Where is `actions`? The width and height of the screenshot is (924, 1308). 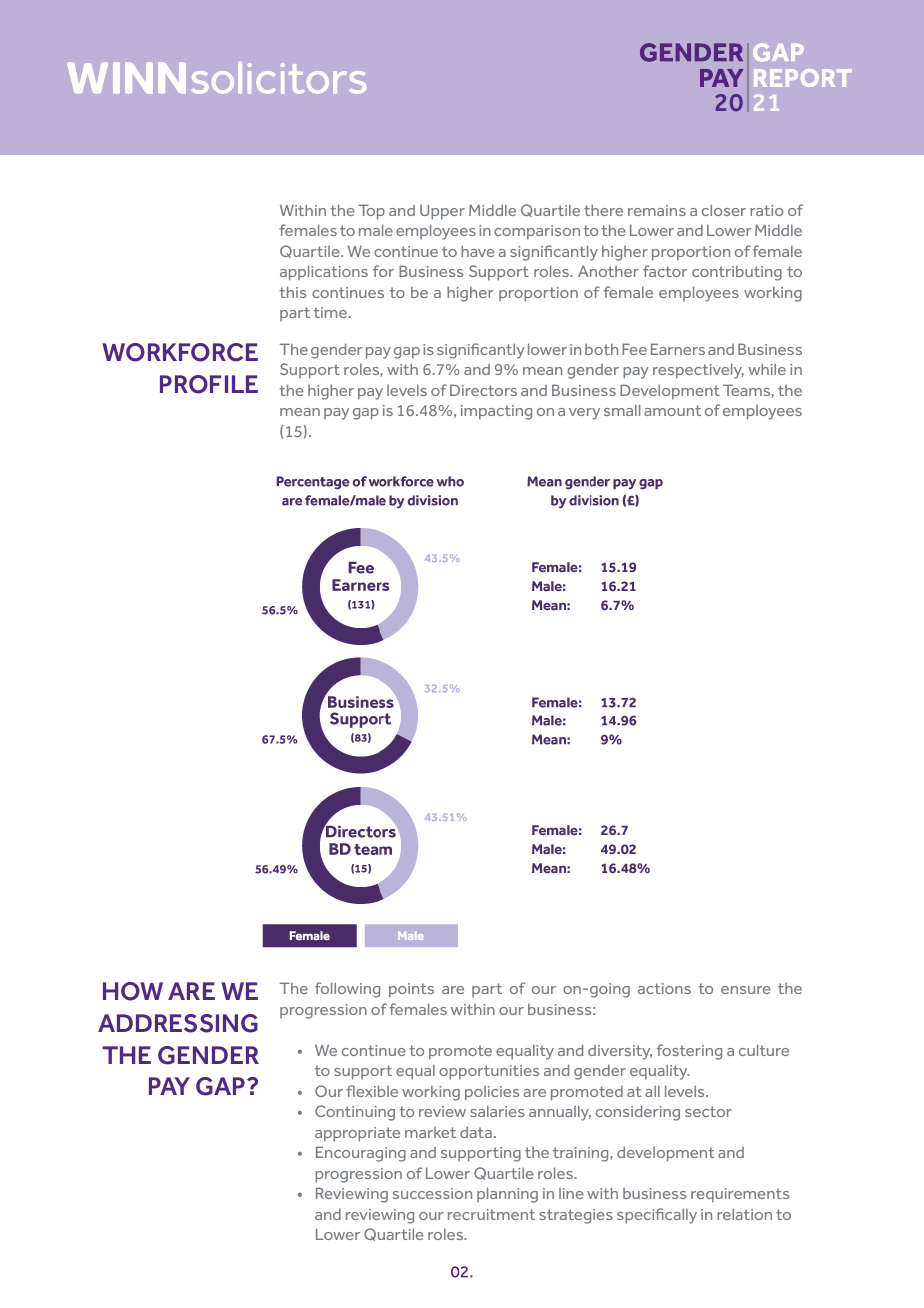 actions is located at coordinates (664, 988).
